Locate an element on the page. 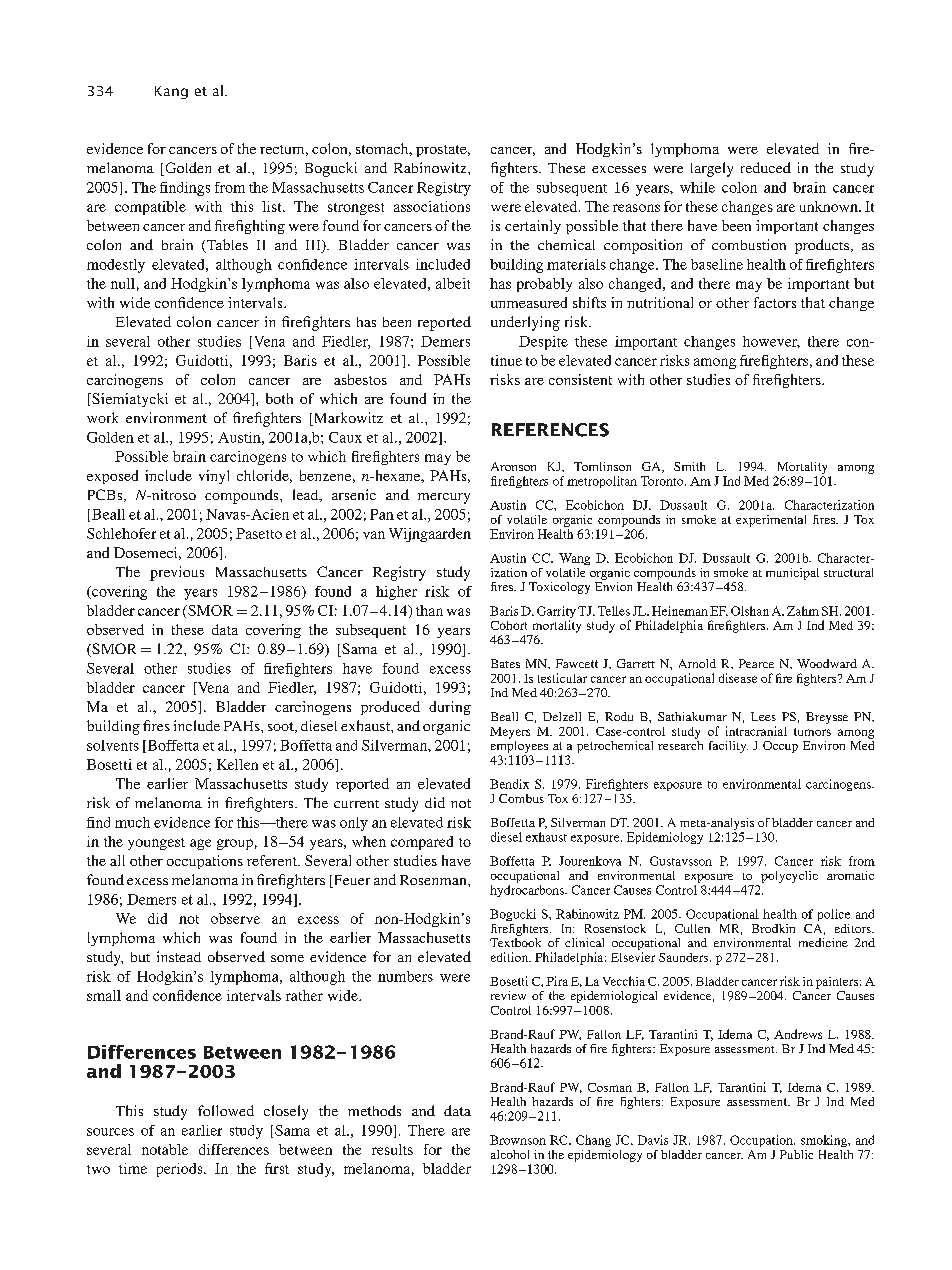 This image has width=952, height=1270. notable is located at coordinates (165, 1149).
